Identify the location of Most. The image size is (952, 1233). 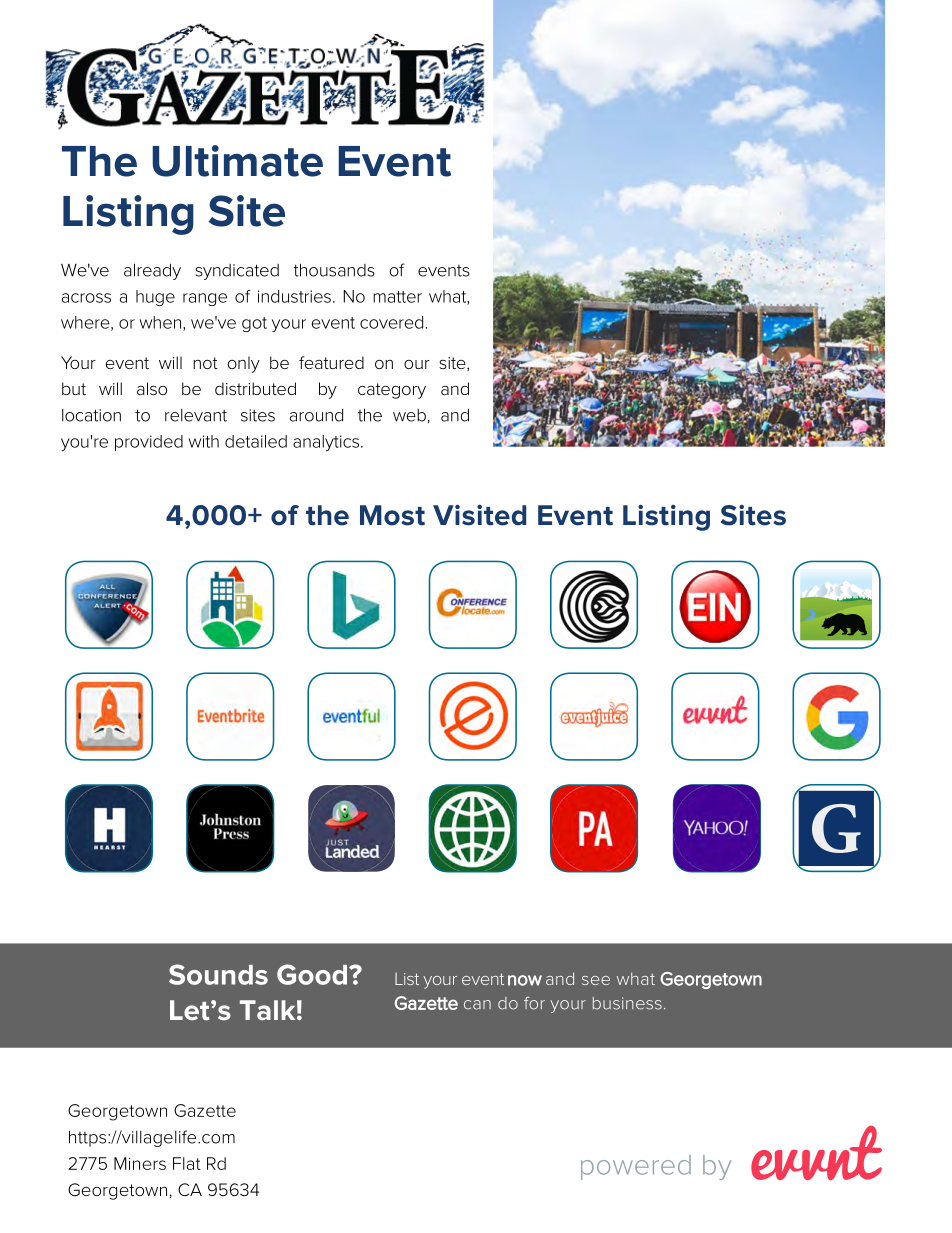
(392, 515).
